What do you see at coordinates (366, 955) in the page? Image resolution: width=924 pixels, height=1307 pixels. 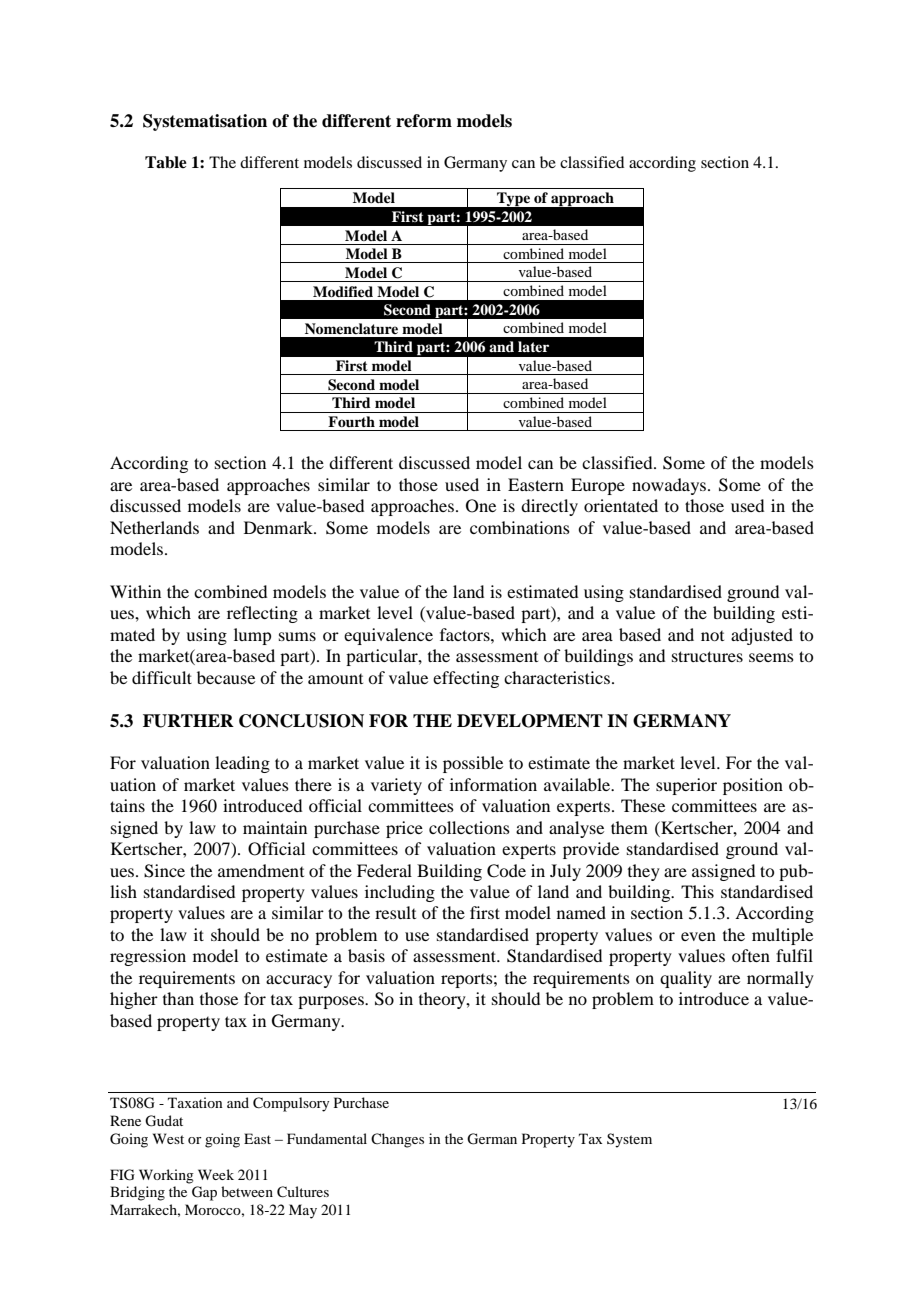 I see `basis` at bounding box center [366, 955].
